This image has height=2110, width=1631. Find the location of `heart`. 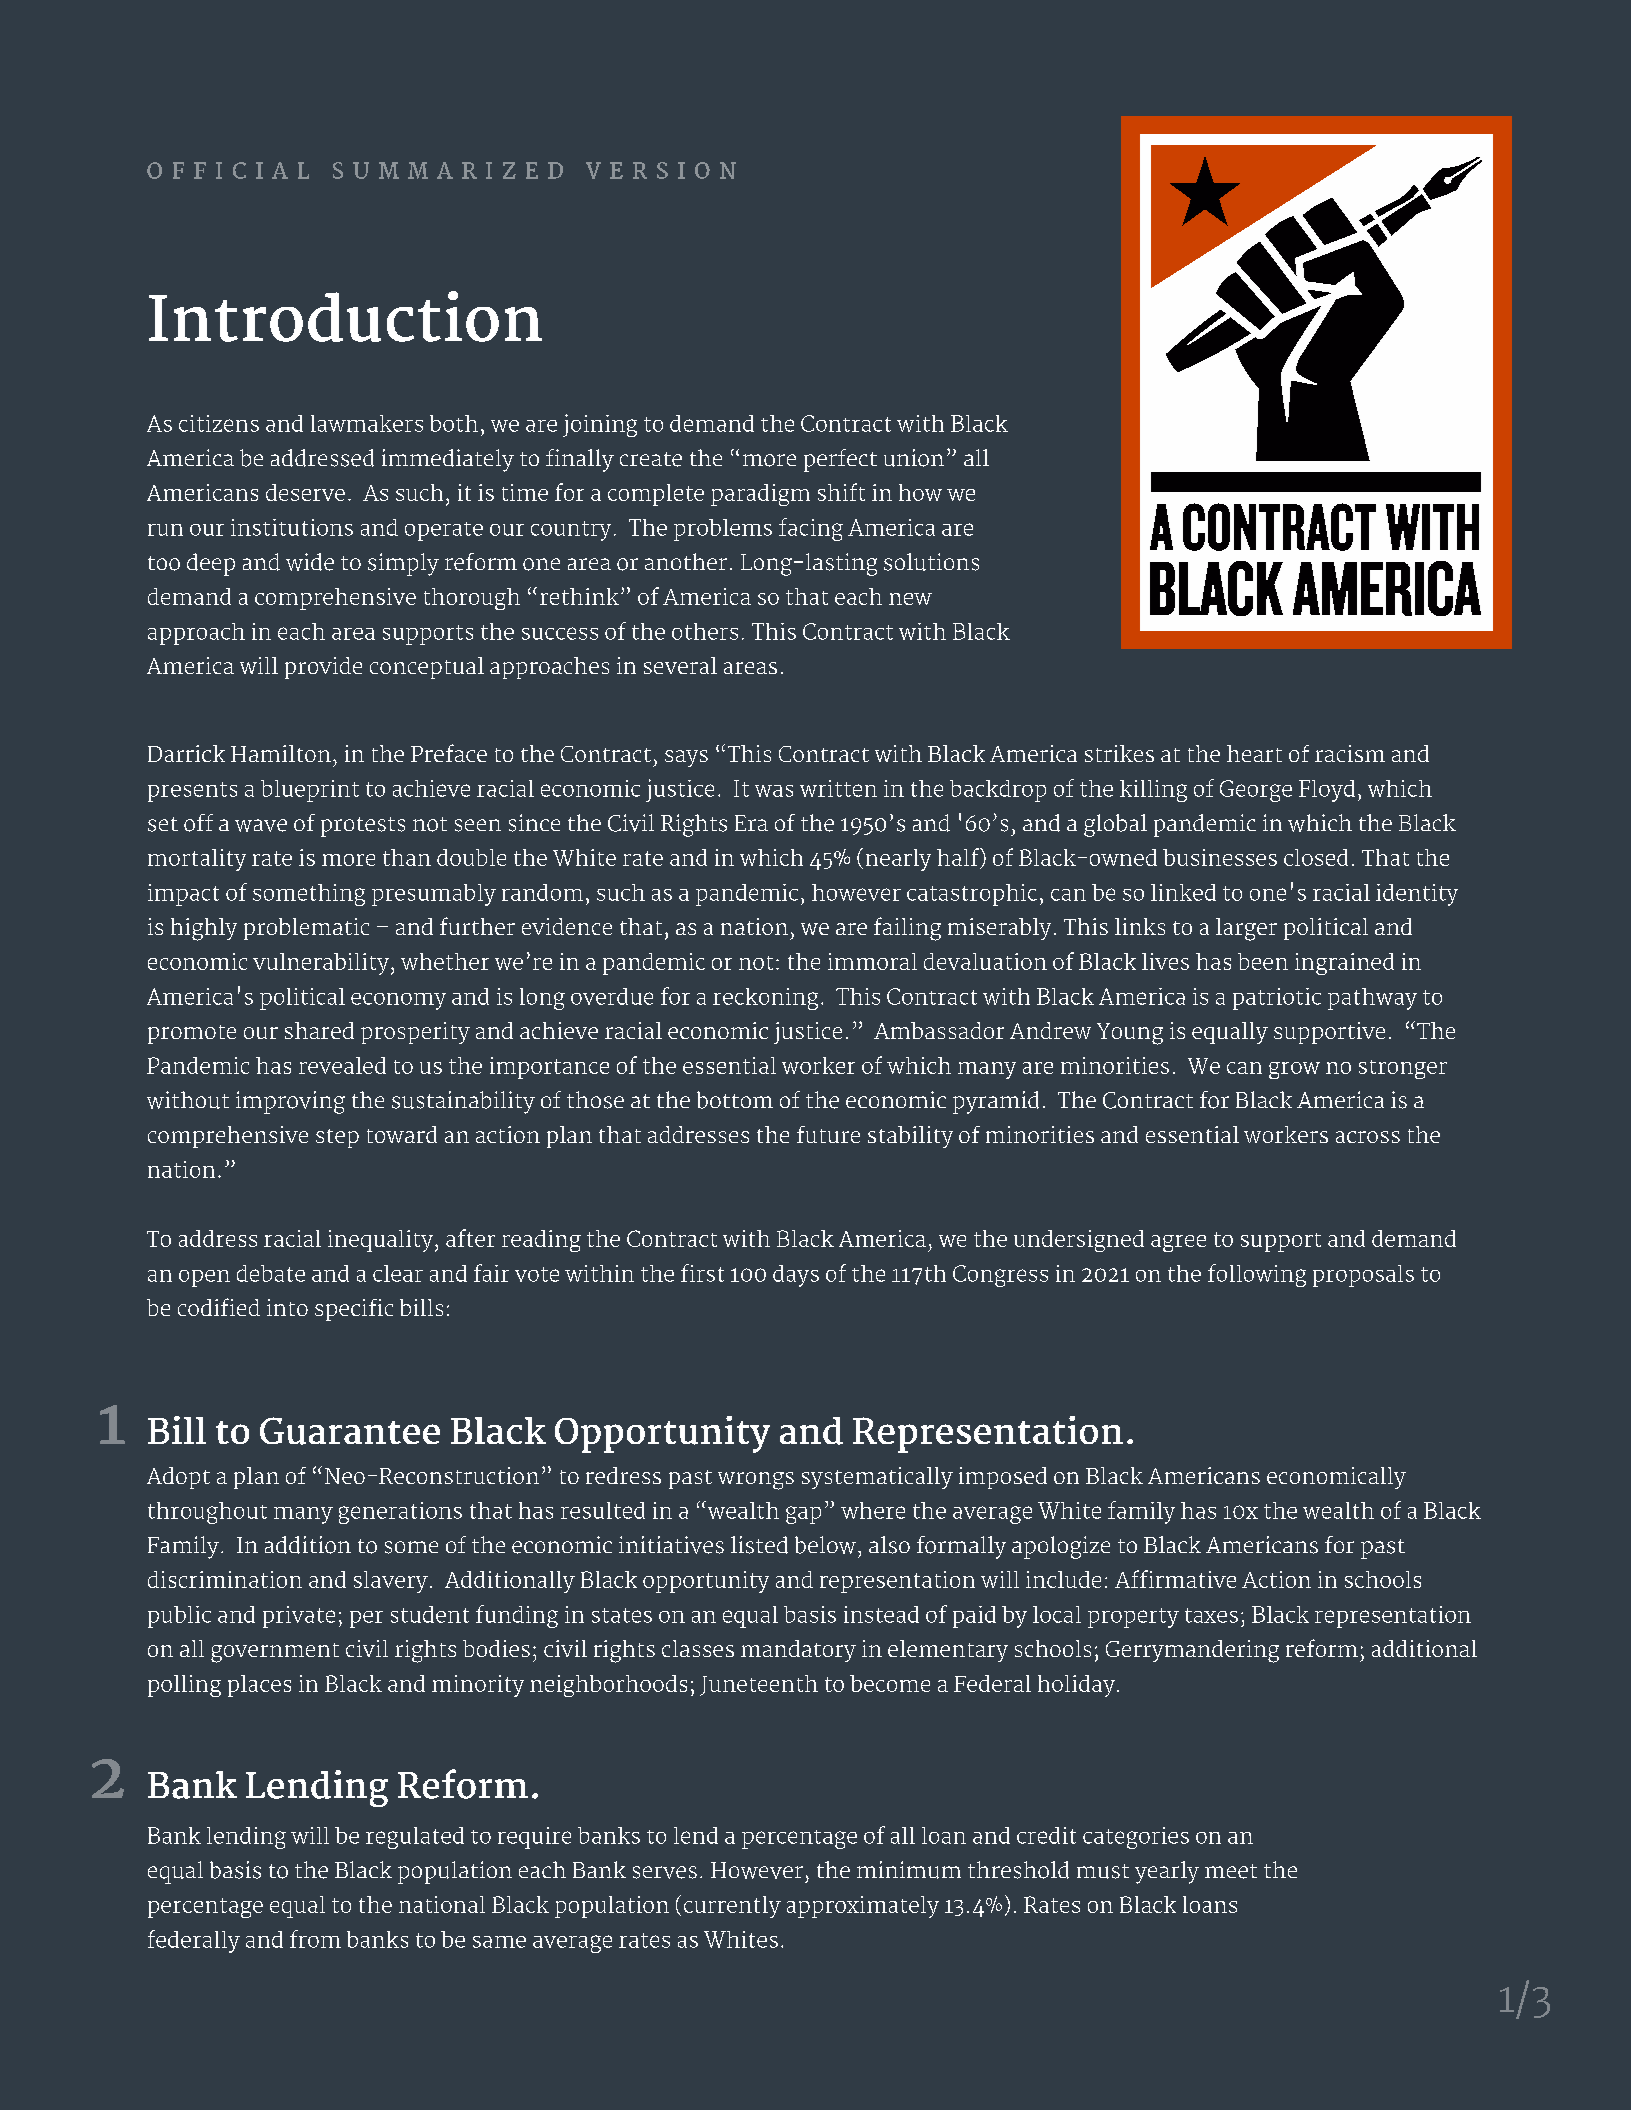

heart is located at coordinates (1254, 753).
